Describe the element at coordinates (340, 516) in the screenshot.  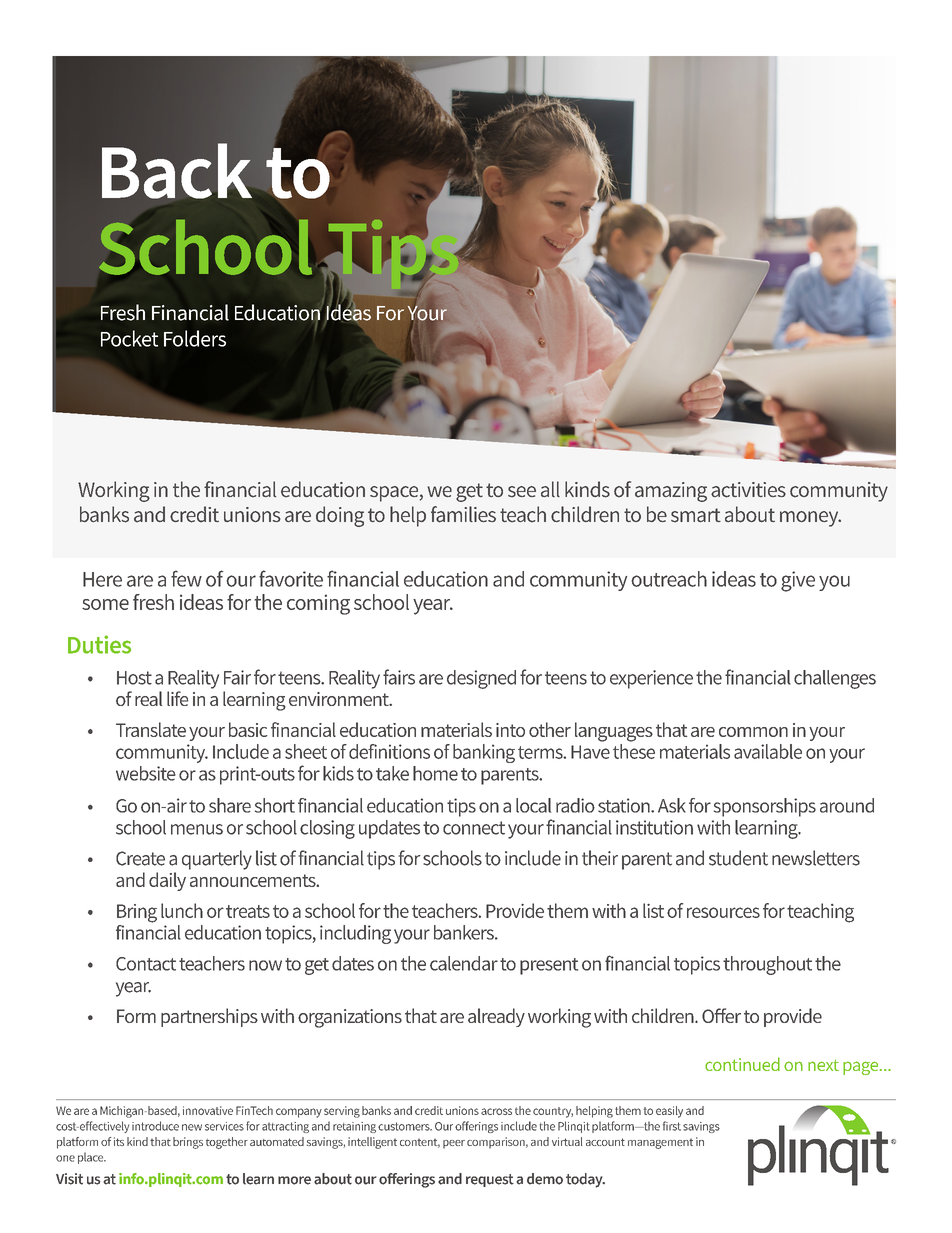
I see `doing` at that location.
